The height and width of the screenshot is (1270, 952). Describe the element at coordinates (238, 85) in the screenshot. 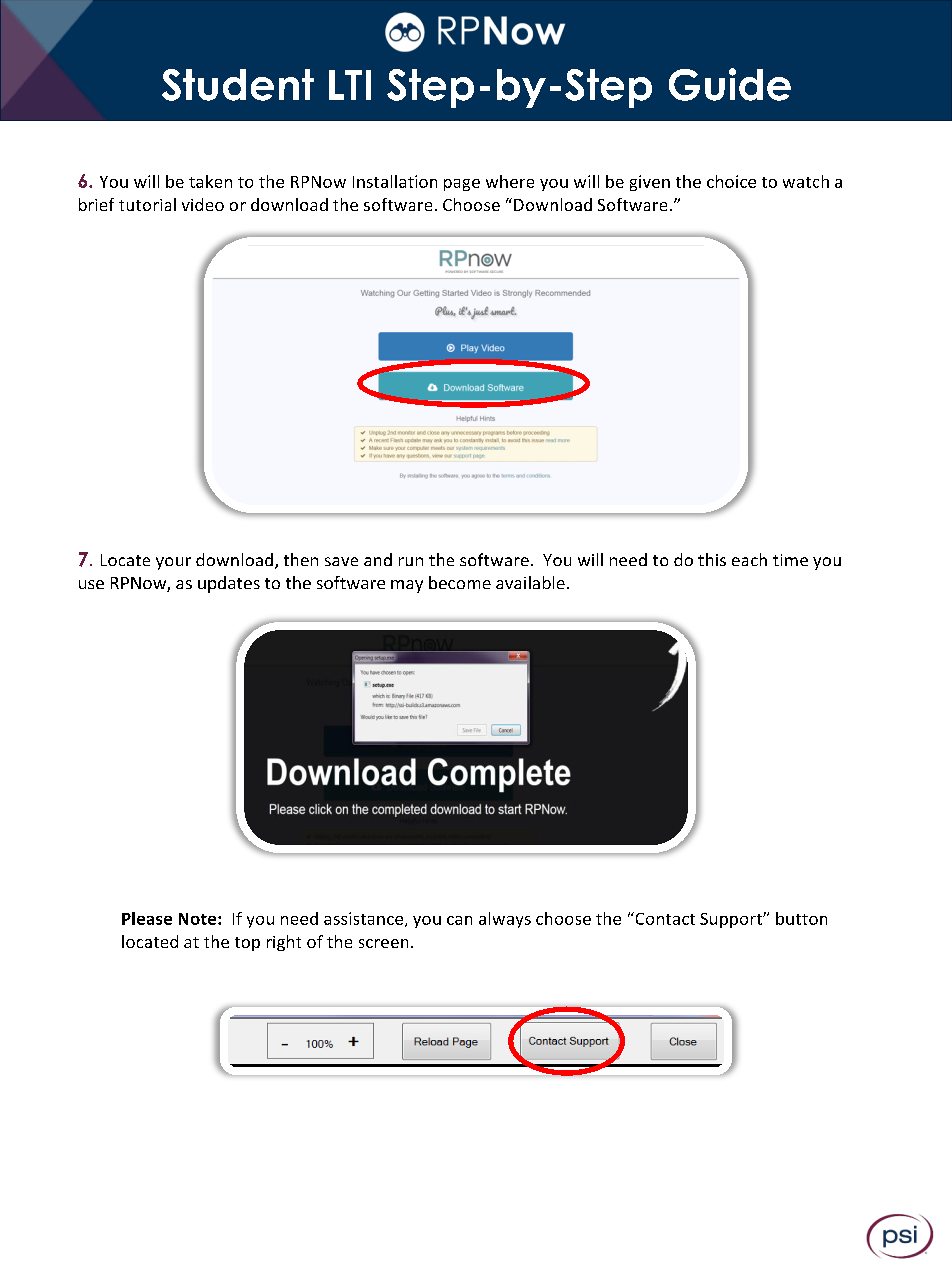

I see `Student` at that location.
